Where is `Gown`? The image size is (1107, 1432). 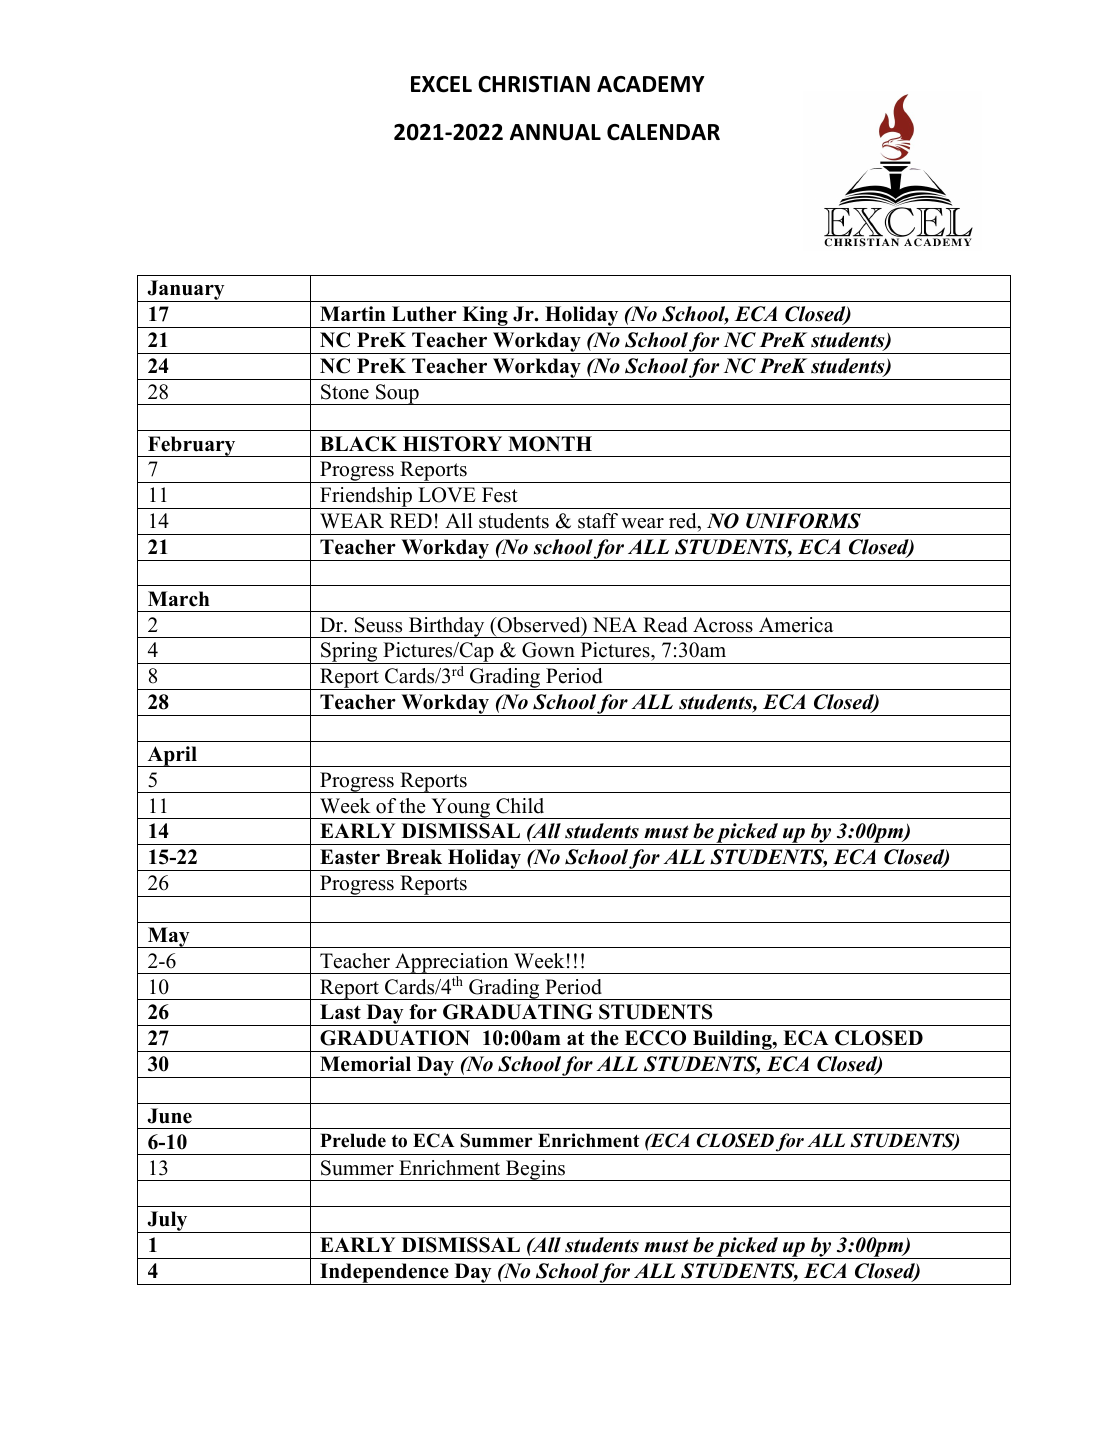
Gown is located at coordinates (548, 650).
